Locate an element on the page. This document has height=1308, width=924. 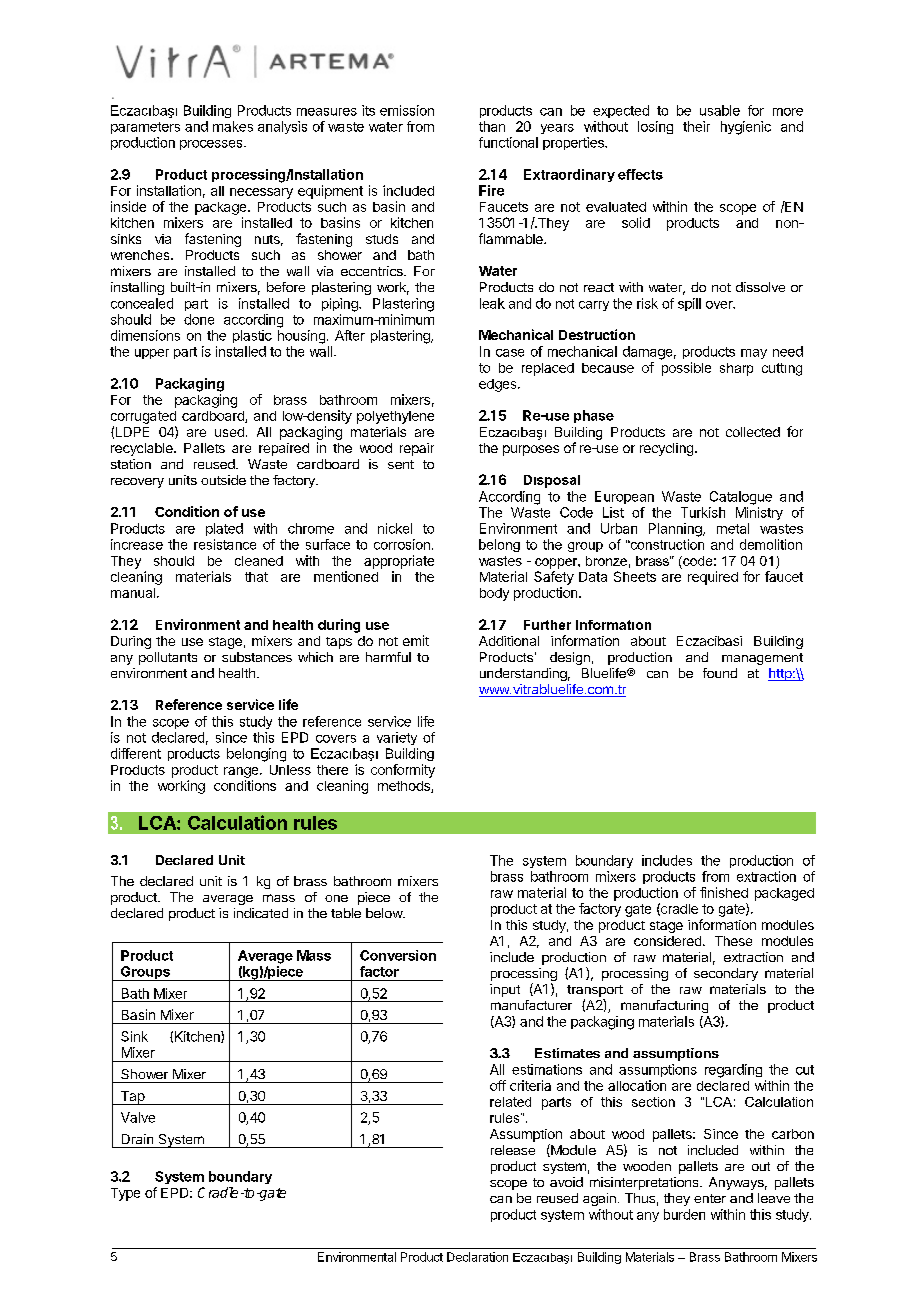
Conversion is located at coordinates (398, 955).
